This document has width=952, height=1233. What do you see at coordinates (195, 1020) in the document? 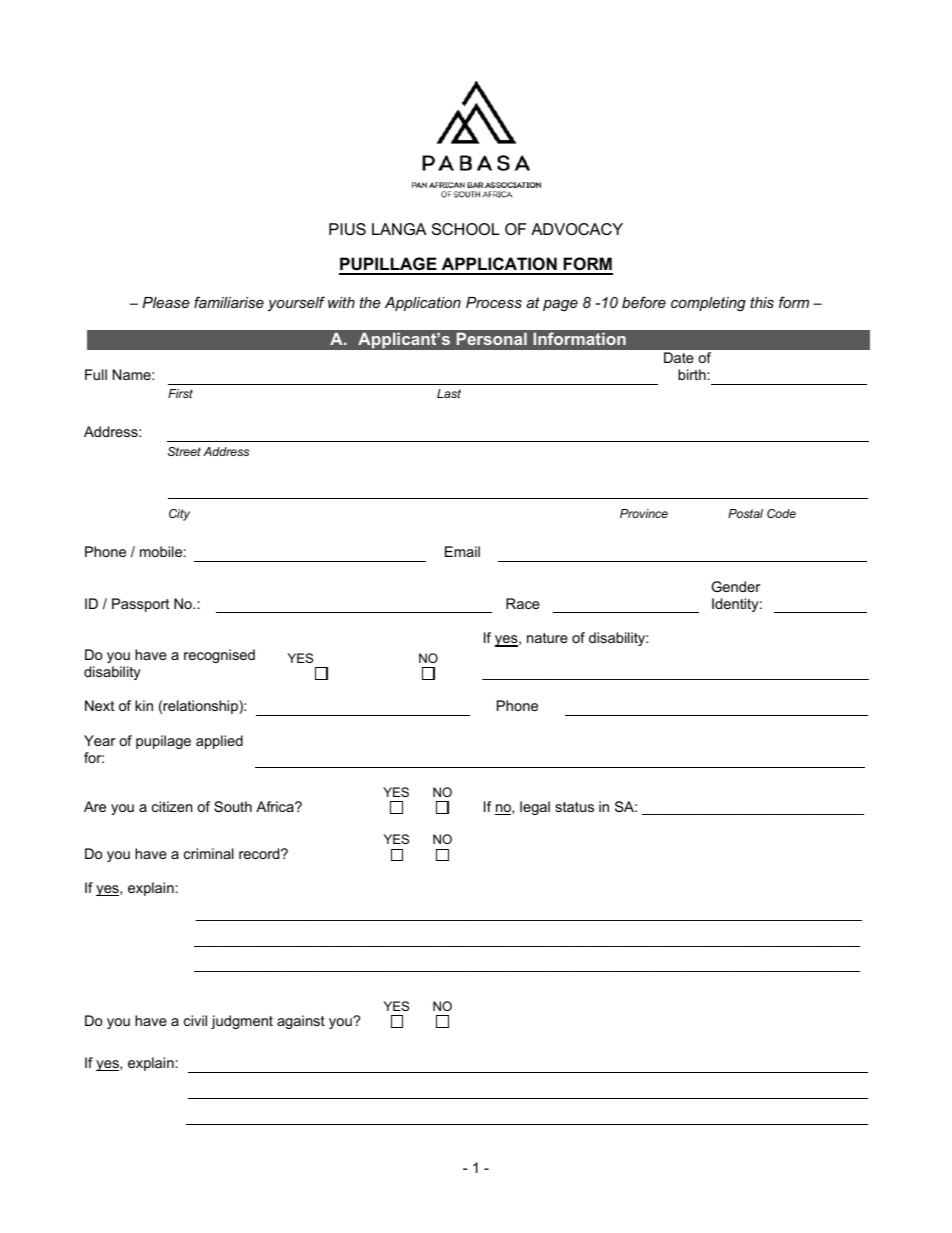
I see `civil` at bounding box center [195, 1020].
